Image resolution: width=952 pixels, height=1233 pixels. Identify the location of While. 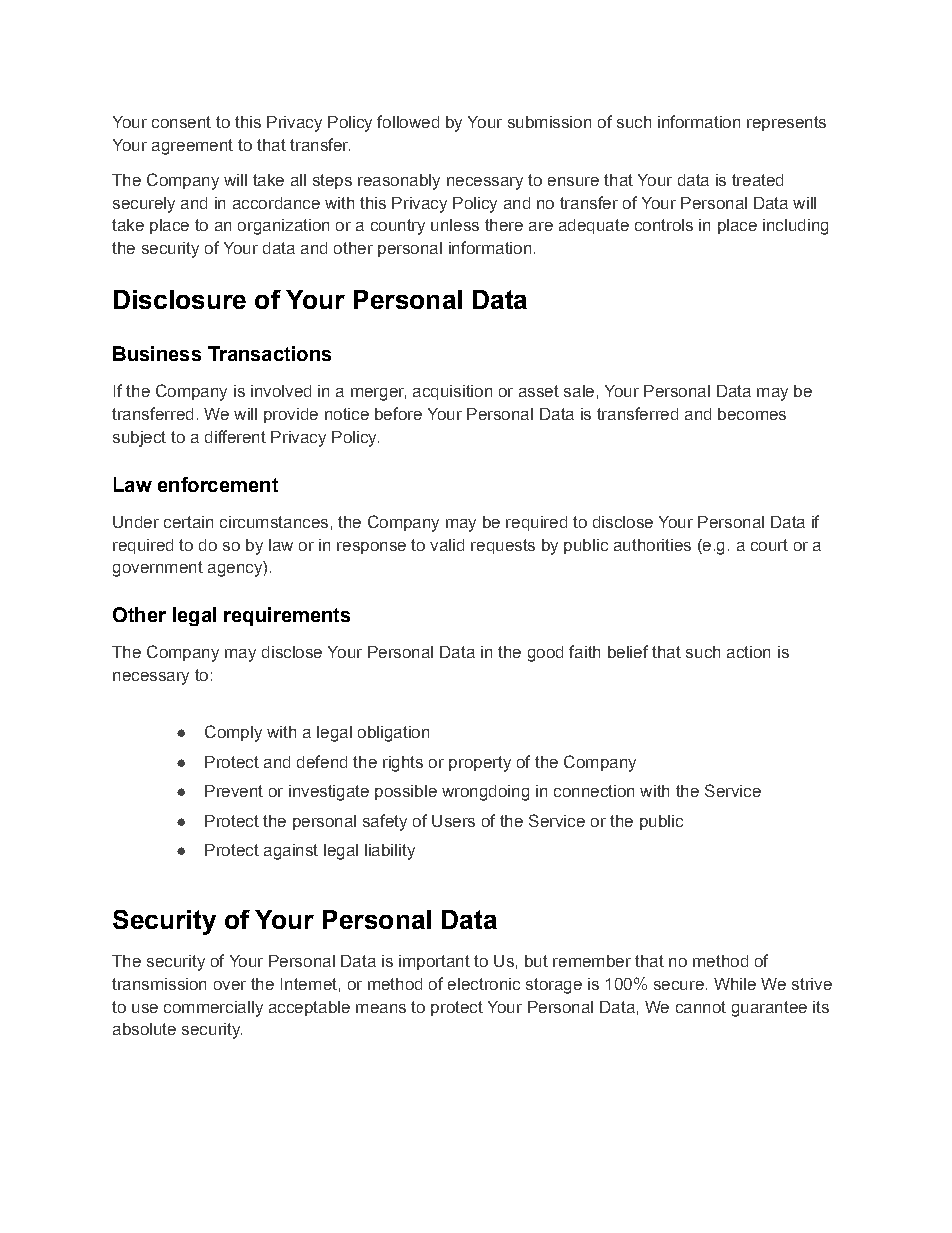
(735, 984).
